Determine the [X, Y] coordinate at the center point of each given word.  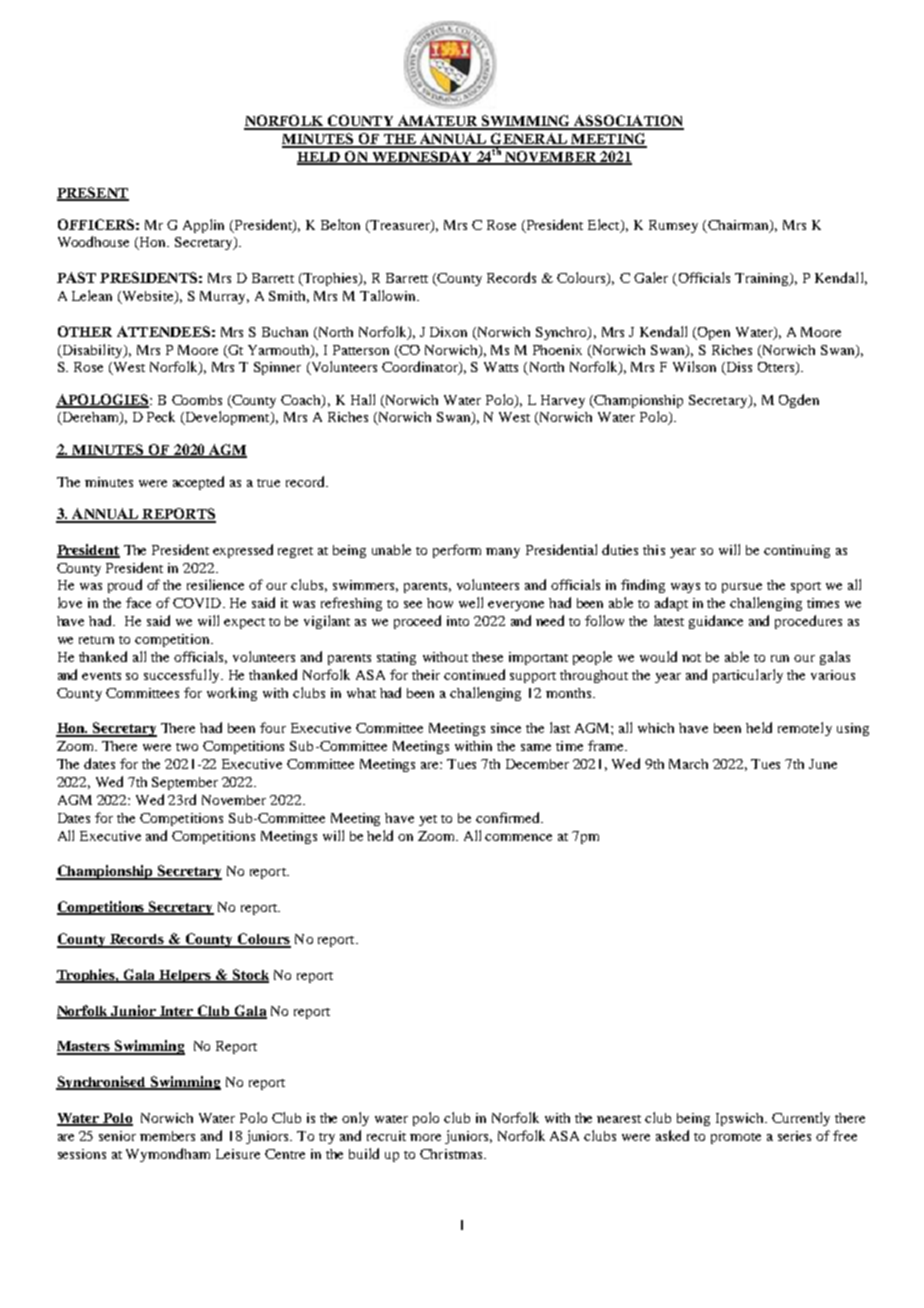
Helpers [185, 976]
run [780, 658]
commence [518, 837]
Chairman [739, 226]
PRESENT [93, 193]
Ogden [799, 401]
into [458, 621]
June [823, 764]
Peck [161, 416]
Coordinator [421, 368]
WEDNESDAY [422, 158]
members [167, 1136]
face [138, 602]
